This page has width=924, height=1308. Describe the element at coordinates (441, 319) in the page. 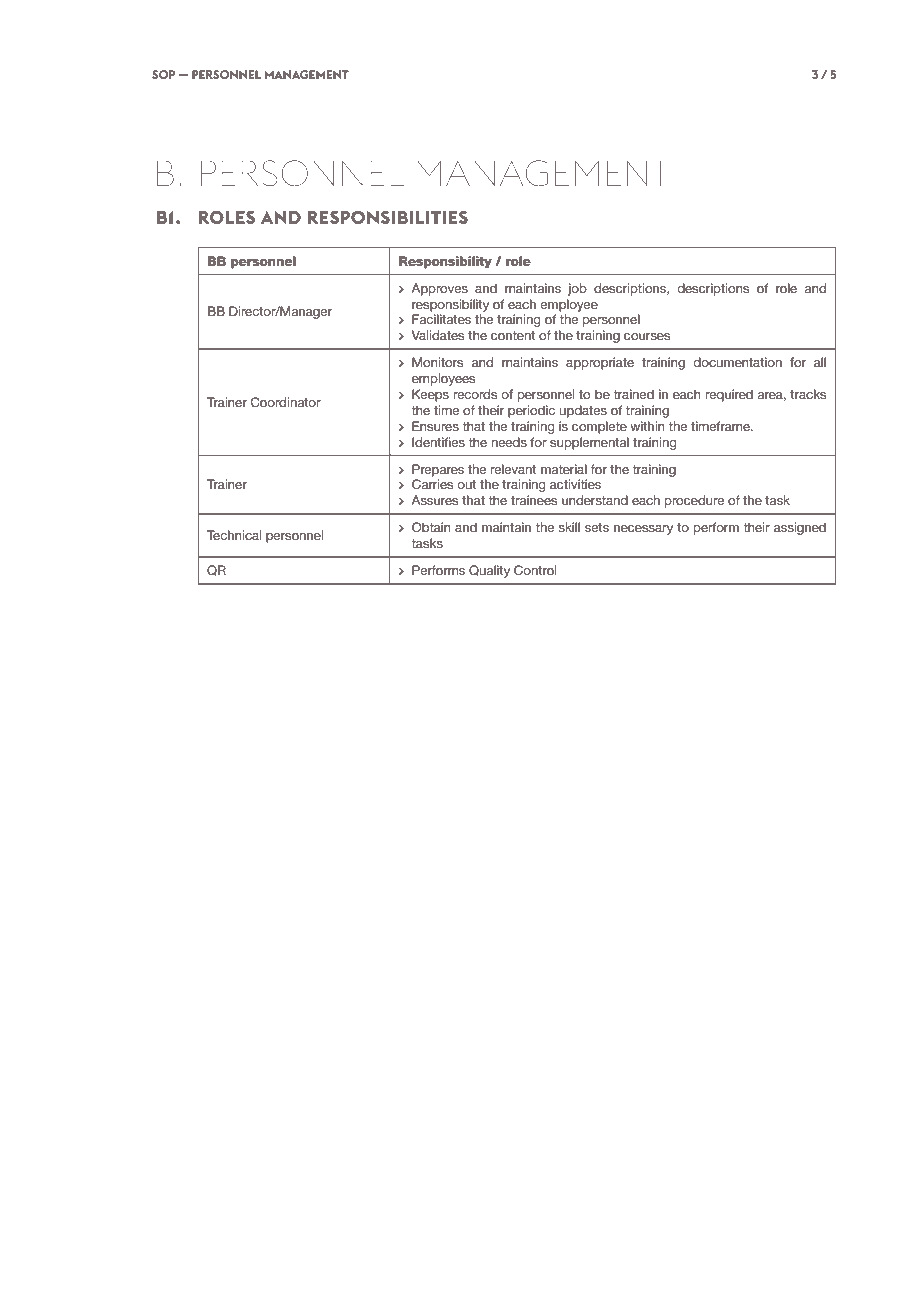

I see `Facilitates` at that location.
